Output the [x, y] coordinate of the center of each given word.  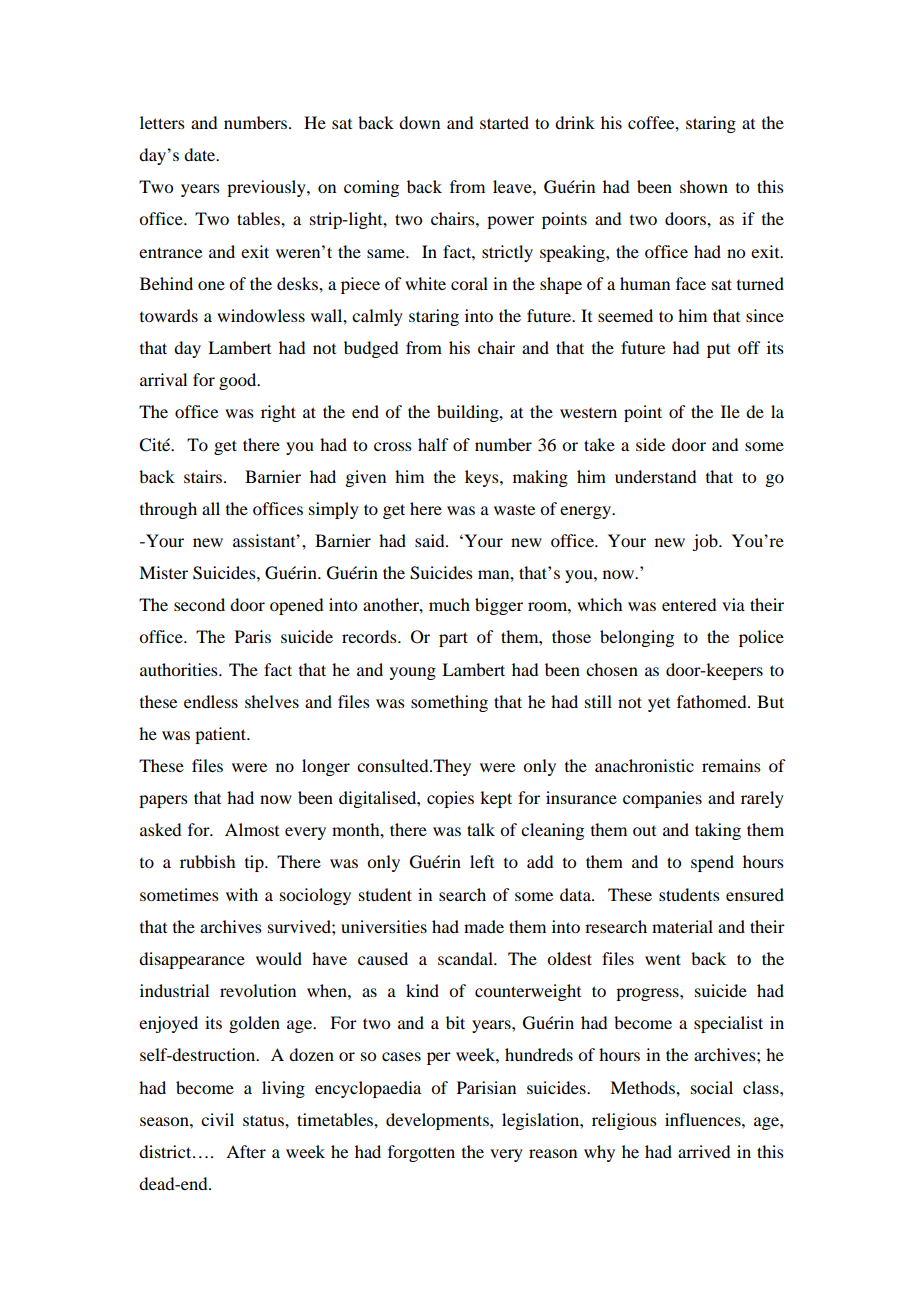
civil [217, 1119]
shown [704, 186]
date [201, 154]
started [504, 122]
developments [438, 1121]
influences [704, 1119]
